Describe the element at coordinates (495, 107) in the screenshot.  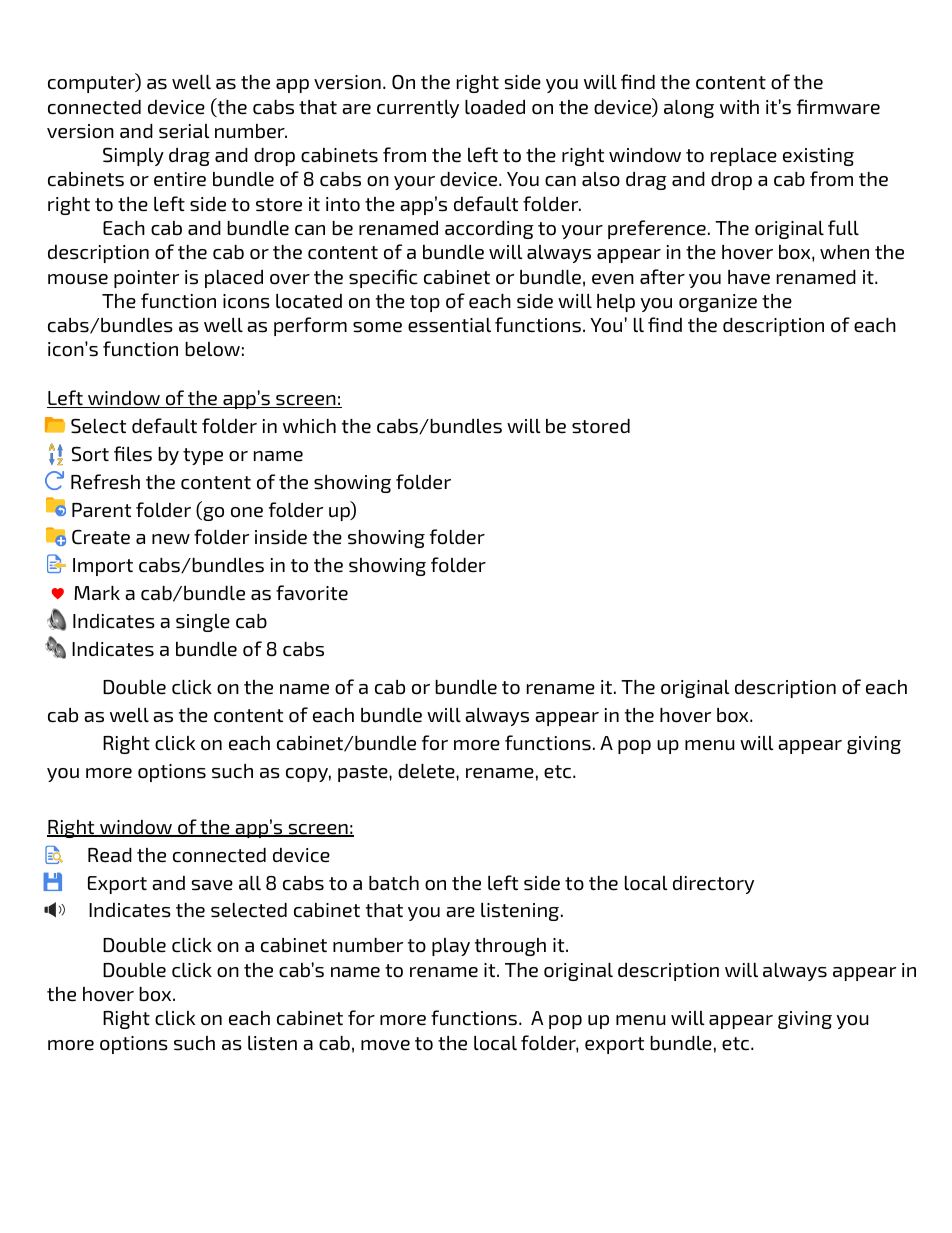
I see `loaded` at that location.
